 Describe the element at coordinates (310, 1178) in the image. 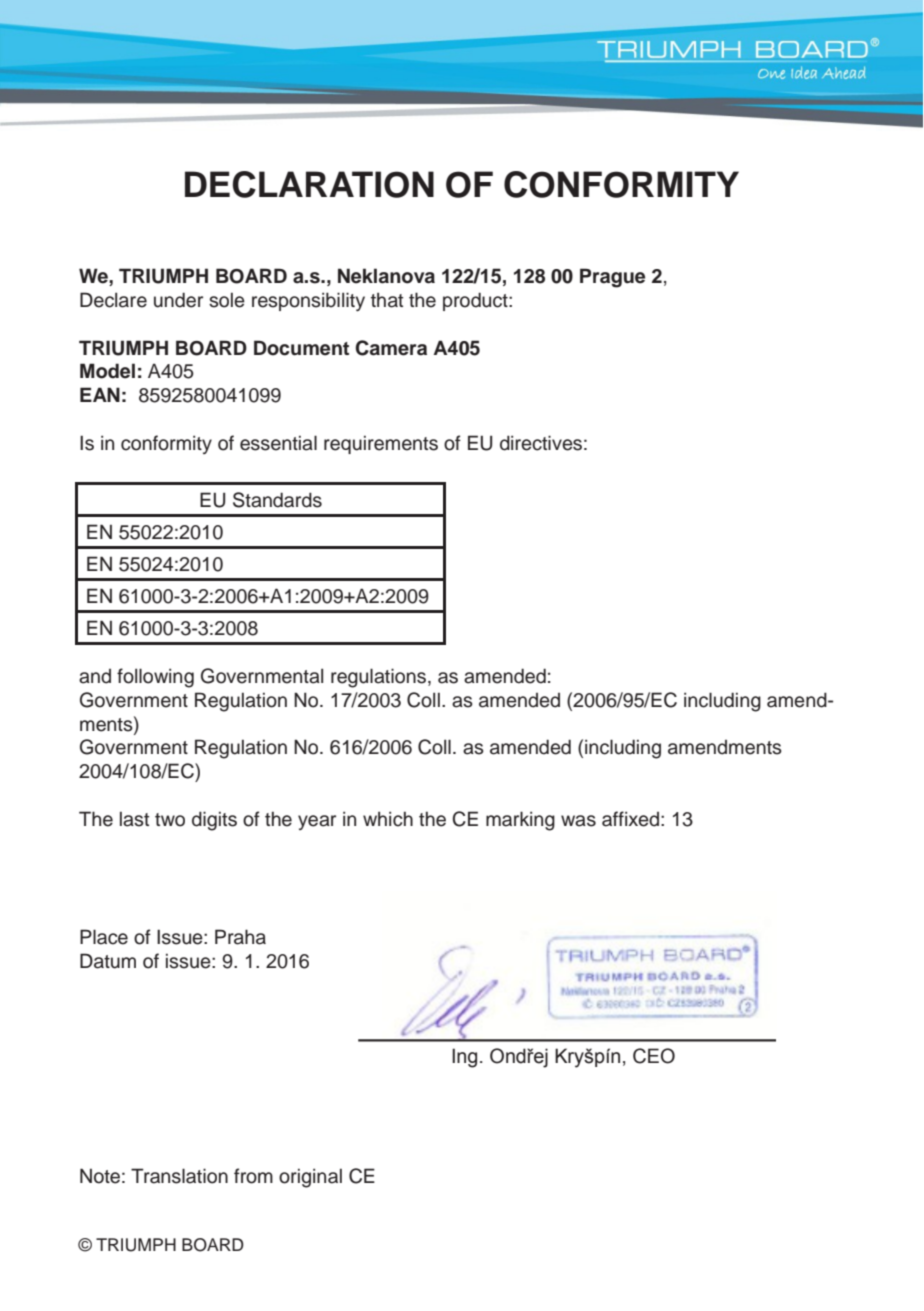

I see `original` at that location.
